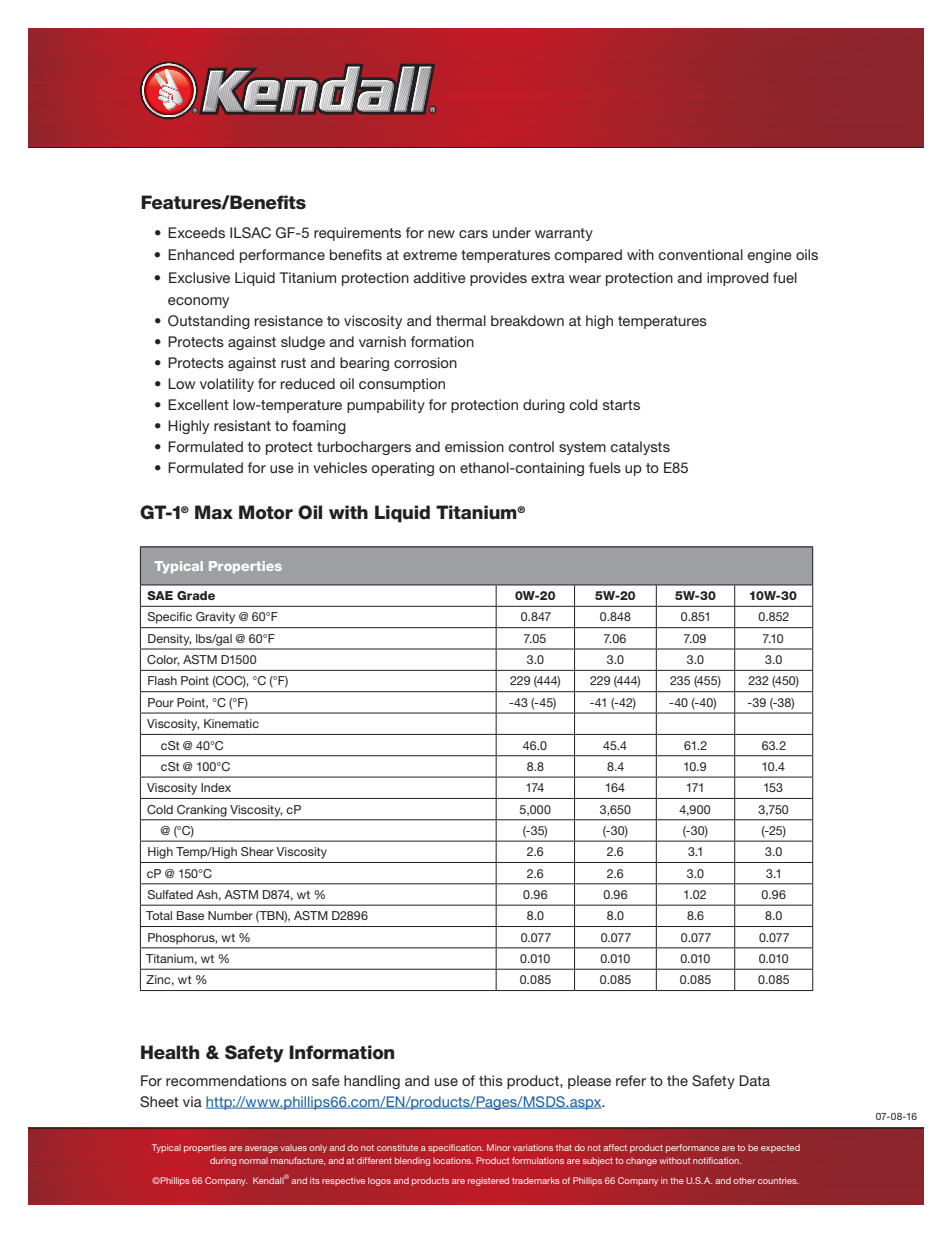 The image size is (952, 1233). I want to click on catalysts, so click(640, 448).
